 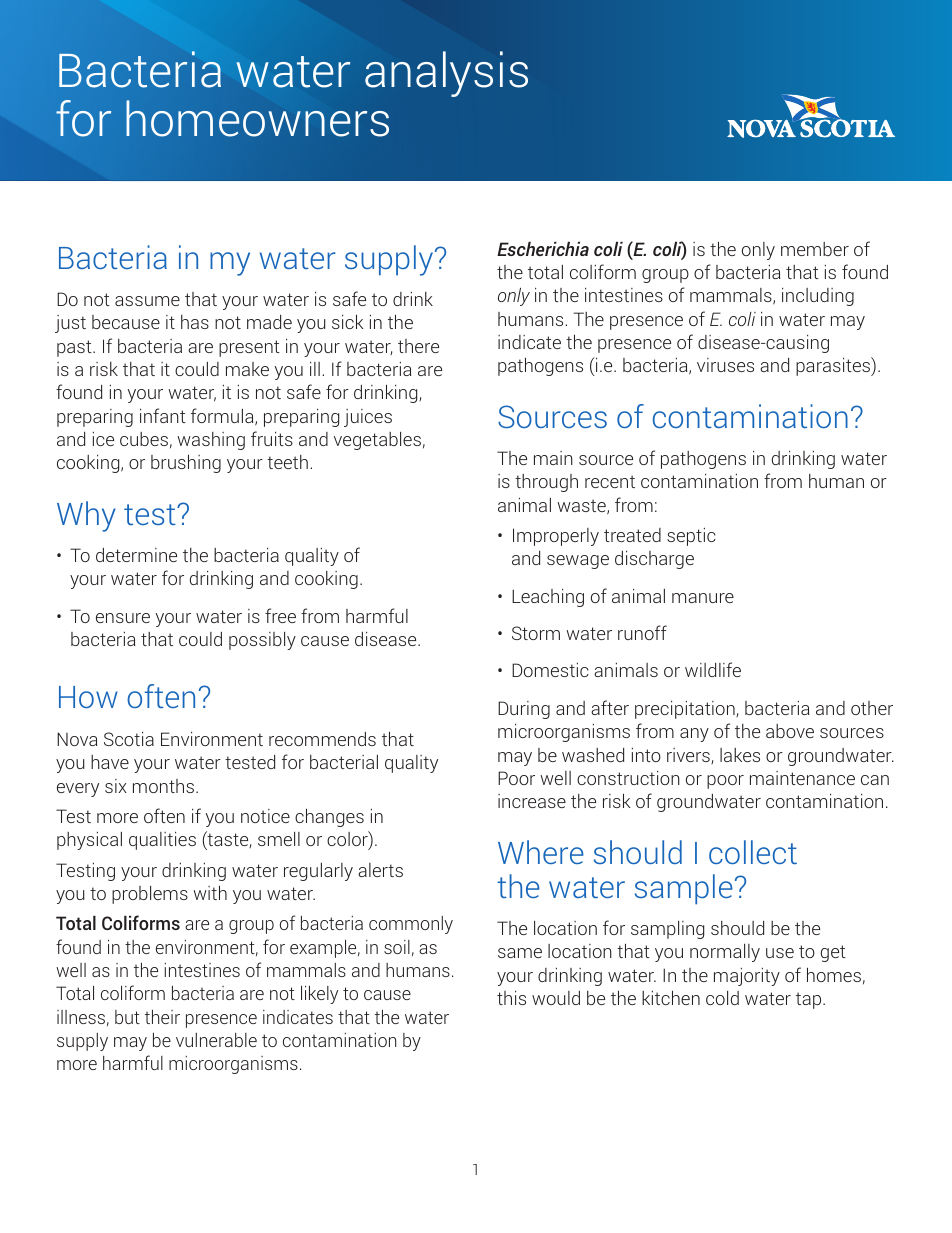 What do you see at coordinates (524, 710) in the screenshot?
I see `During` at bounding box center [524, 710].
